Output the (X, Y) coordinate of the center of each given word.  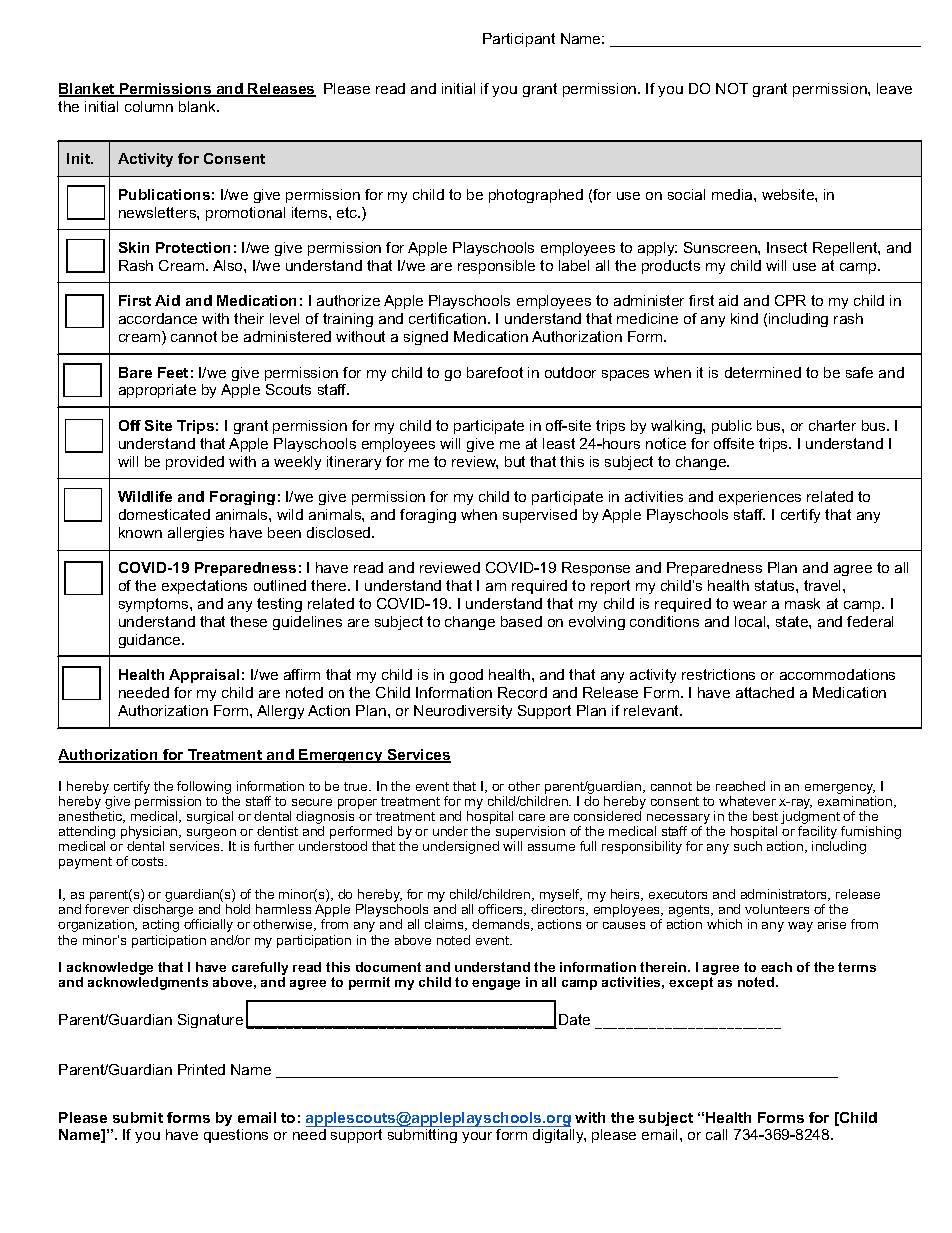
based (521, 621)
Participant (519, 40)
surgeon (211, 835)
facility (817, 834)
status (776, 585)
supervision (530, 834)
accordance (158, 318)
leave (894, 88)
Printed (201, 1069)
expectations (204, 587)
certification (449, 318)
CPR (790, 300)
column (149, 106)
